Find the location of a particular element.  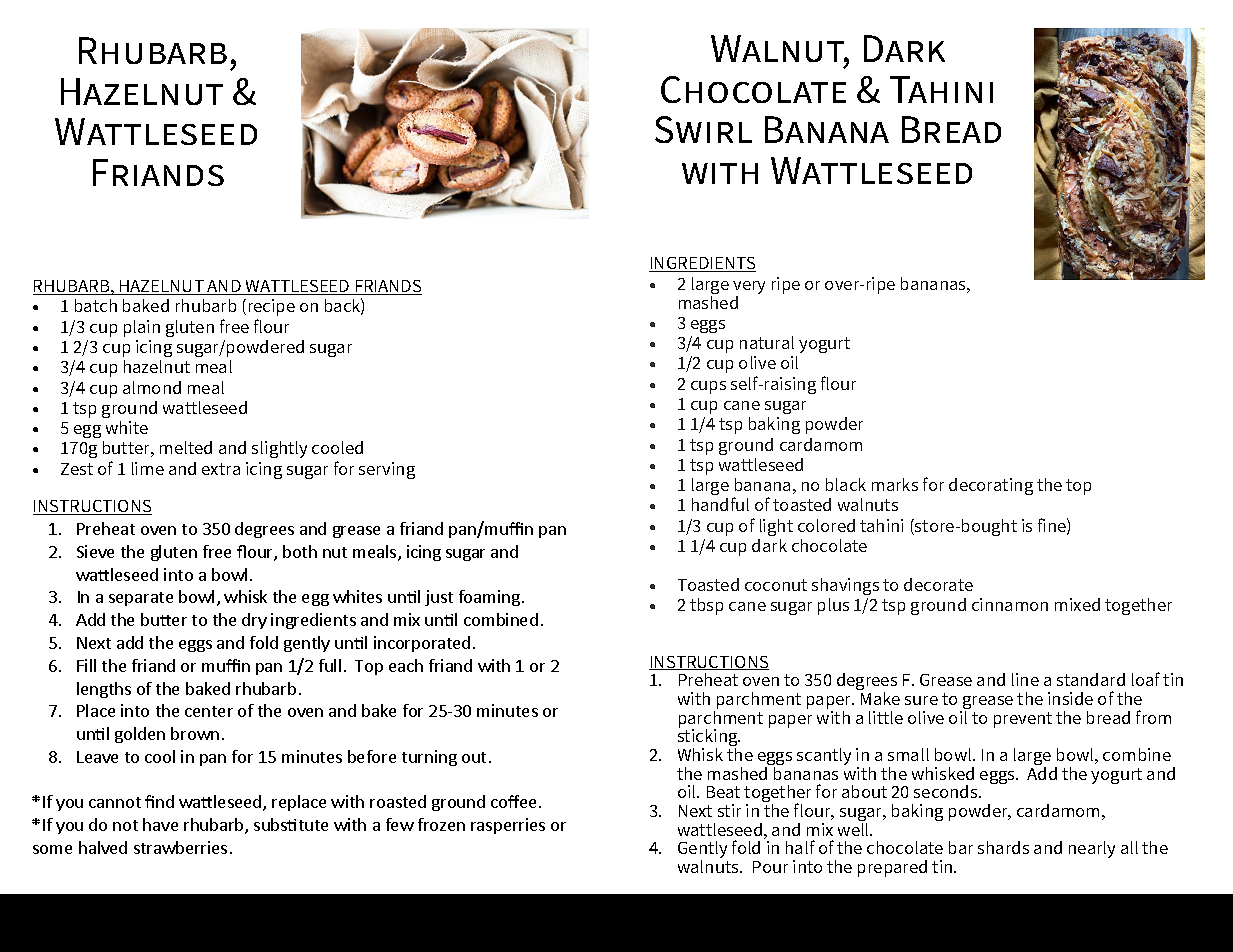

Swirl is located at coordinates (703, 129).
